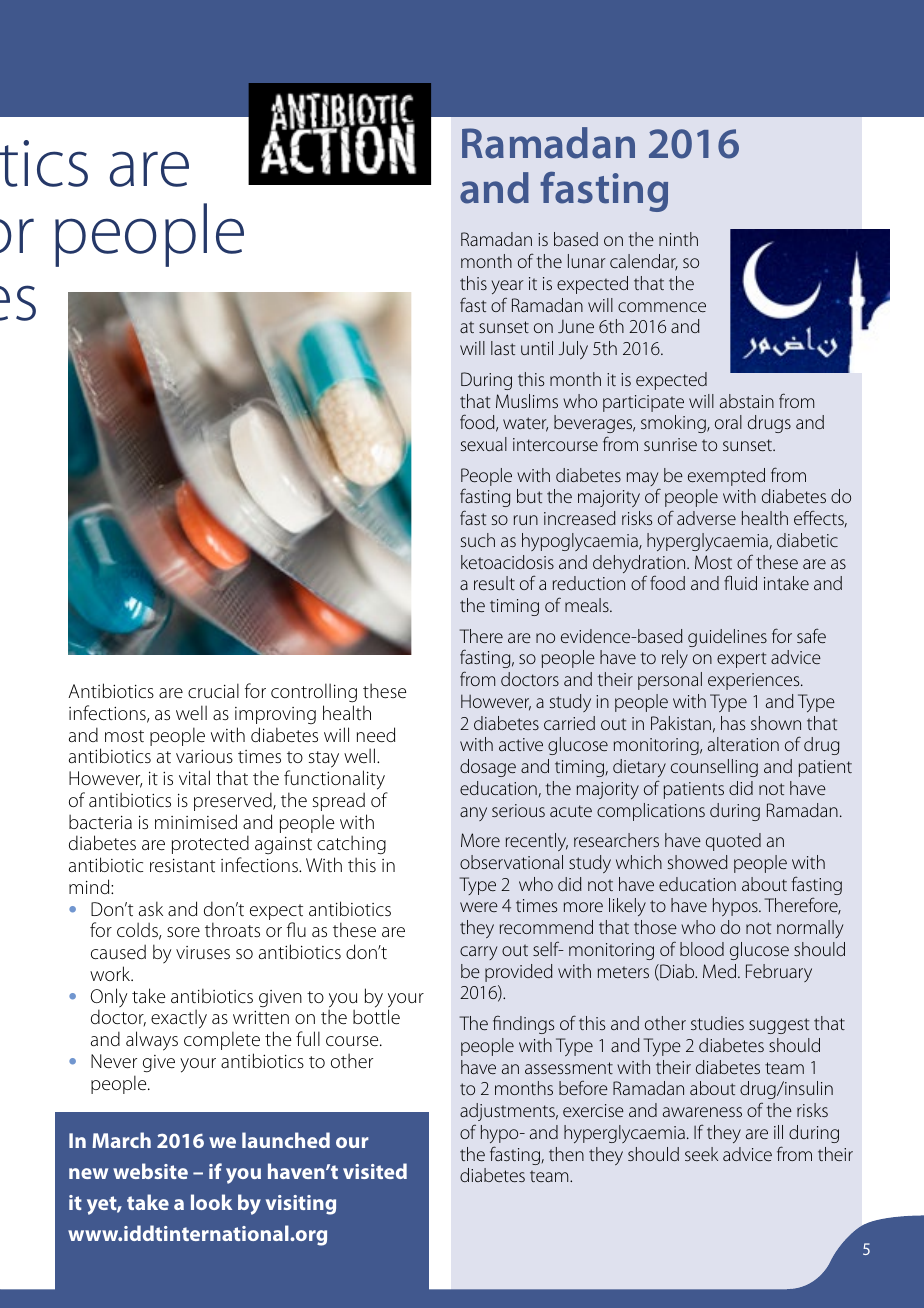  What do you see at coordinates (733, 723) in the image?
I see `has` at bounding box center [733, 723].
